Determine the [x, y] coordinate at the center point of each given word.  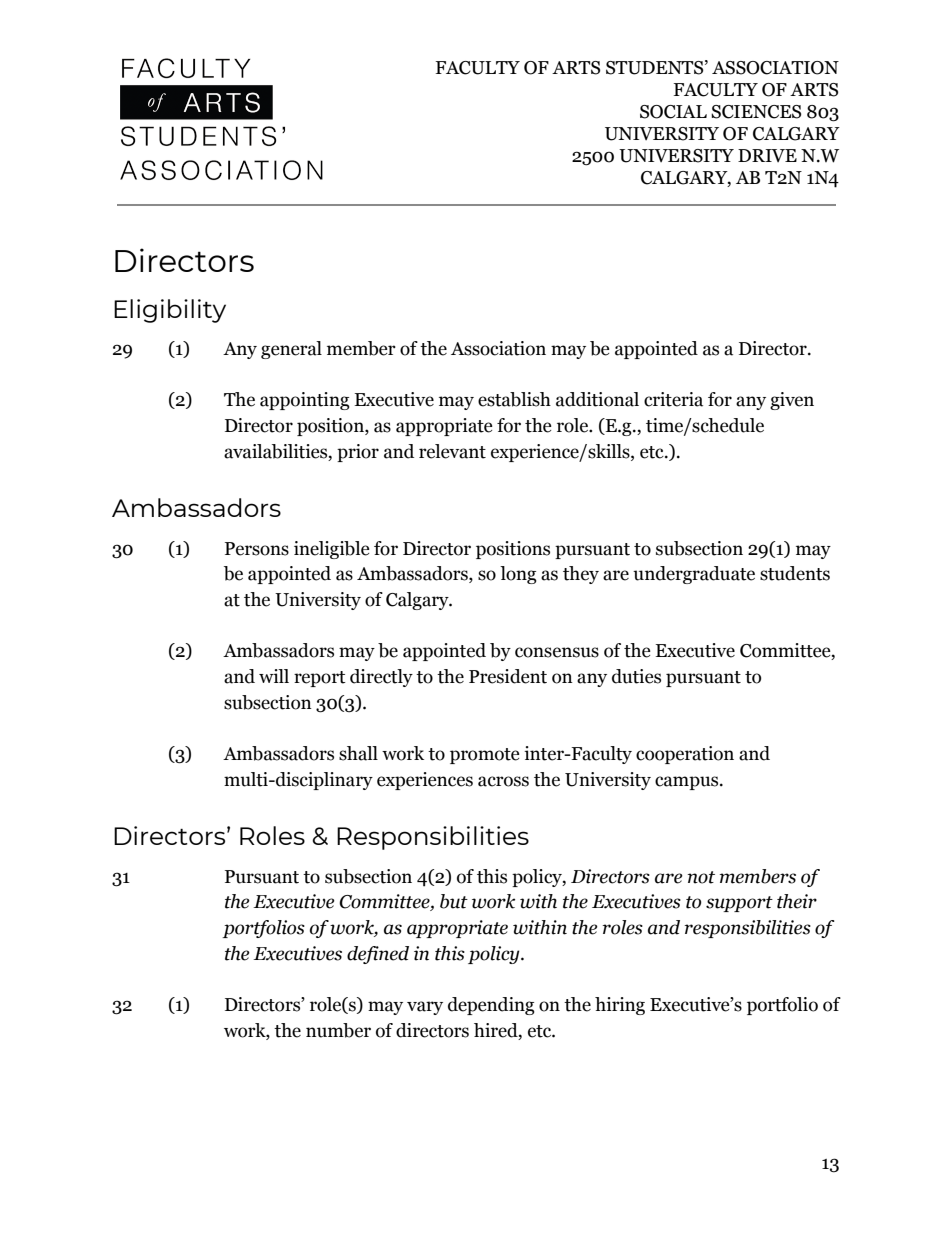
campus [688, 783]
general [291, 350]
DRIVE [767, 155]
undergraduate [694, 575]
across [503, 781]
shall [358, 753]
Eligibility [170, 311]
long [518, 575]
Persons [257, 549]
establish [514, 399]
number [338, 1030]
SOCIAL [673, 112]
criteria [673, 399]
